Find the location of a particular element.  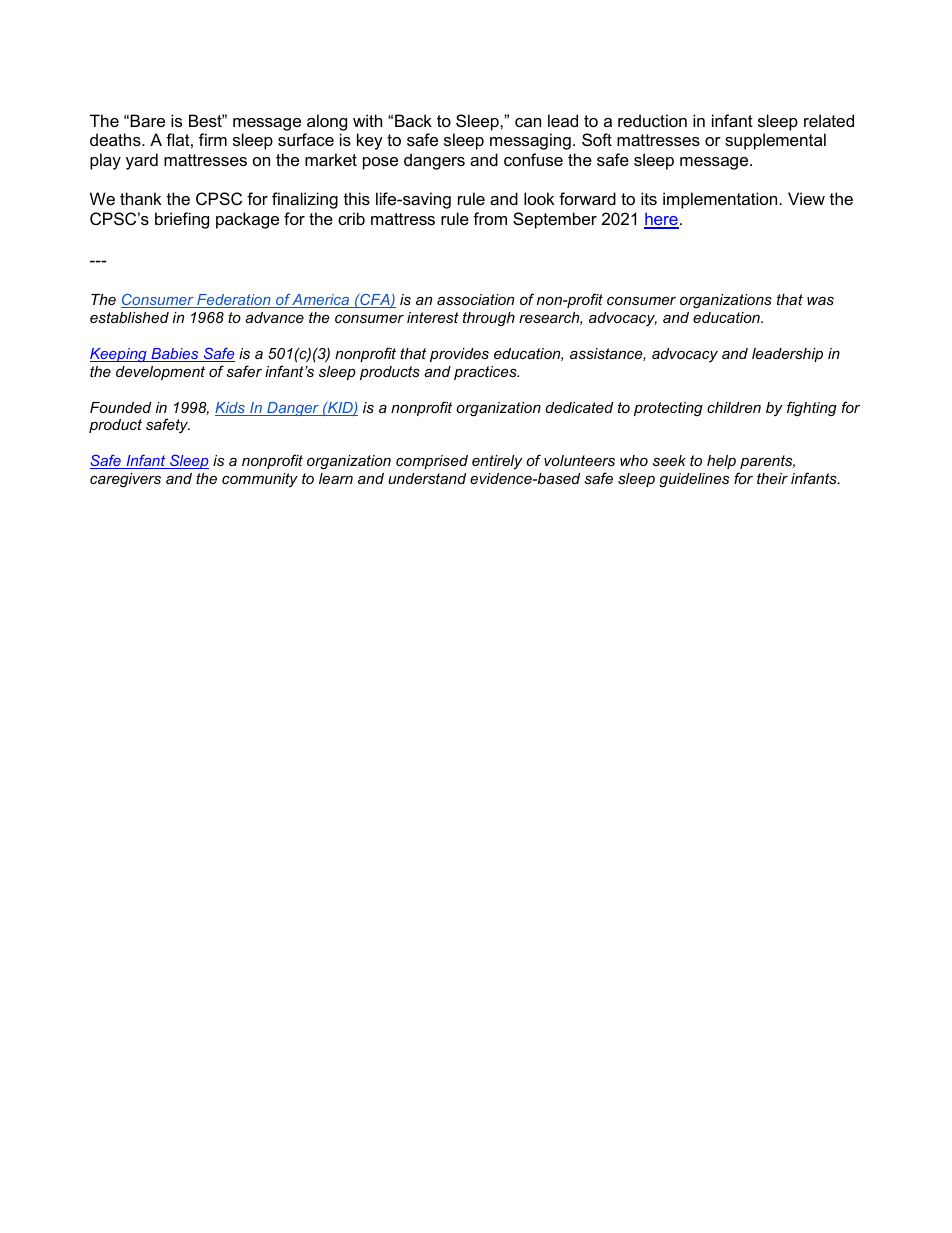

caregivers is located at coordinates (125, 480).
